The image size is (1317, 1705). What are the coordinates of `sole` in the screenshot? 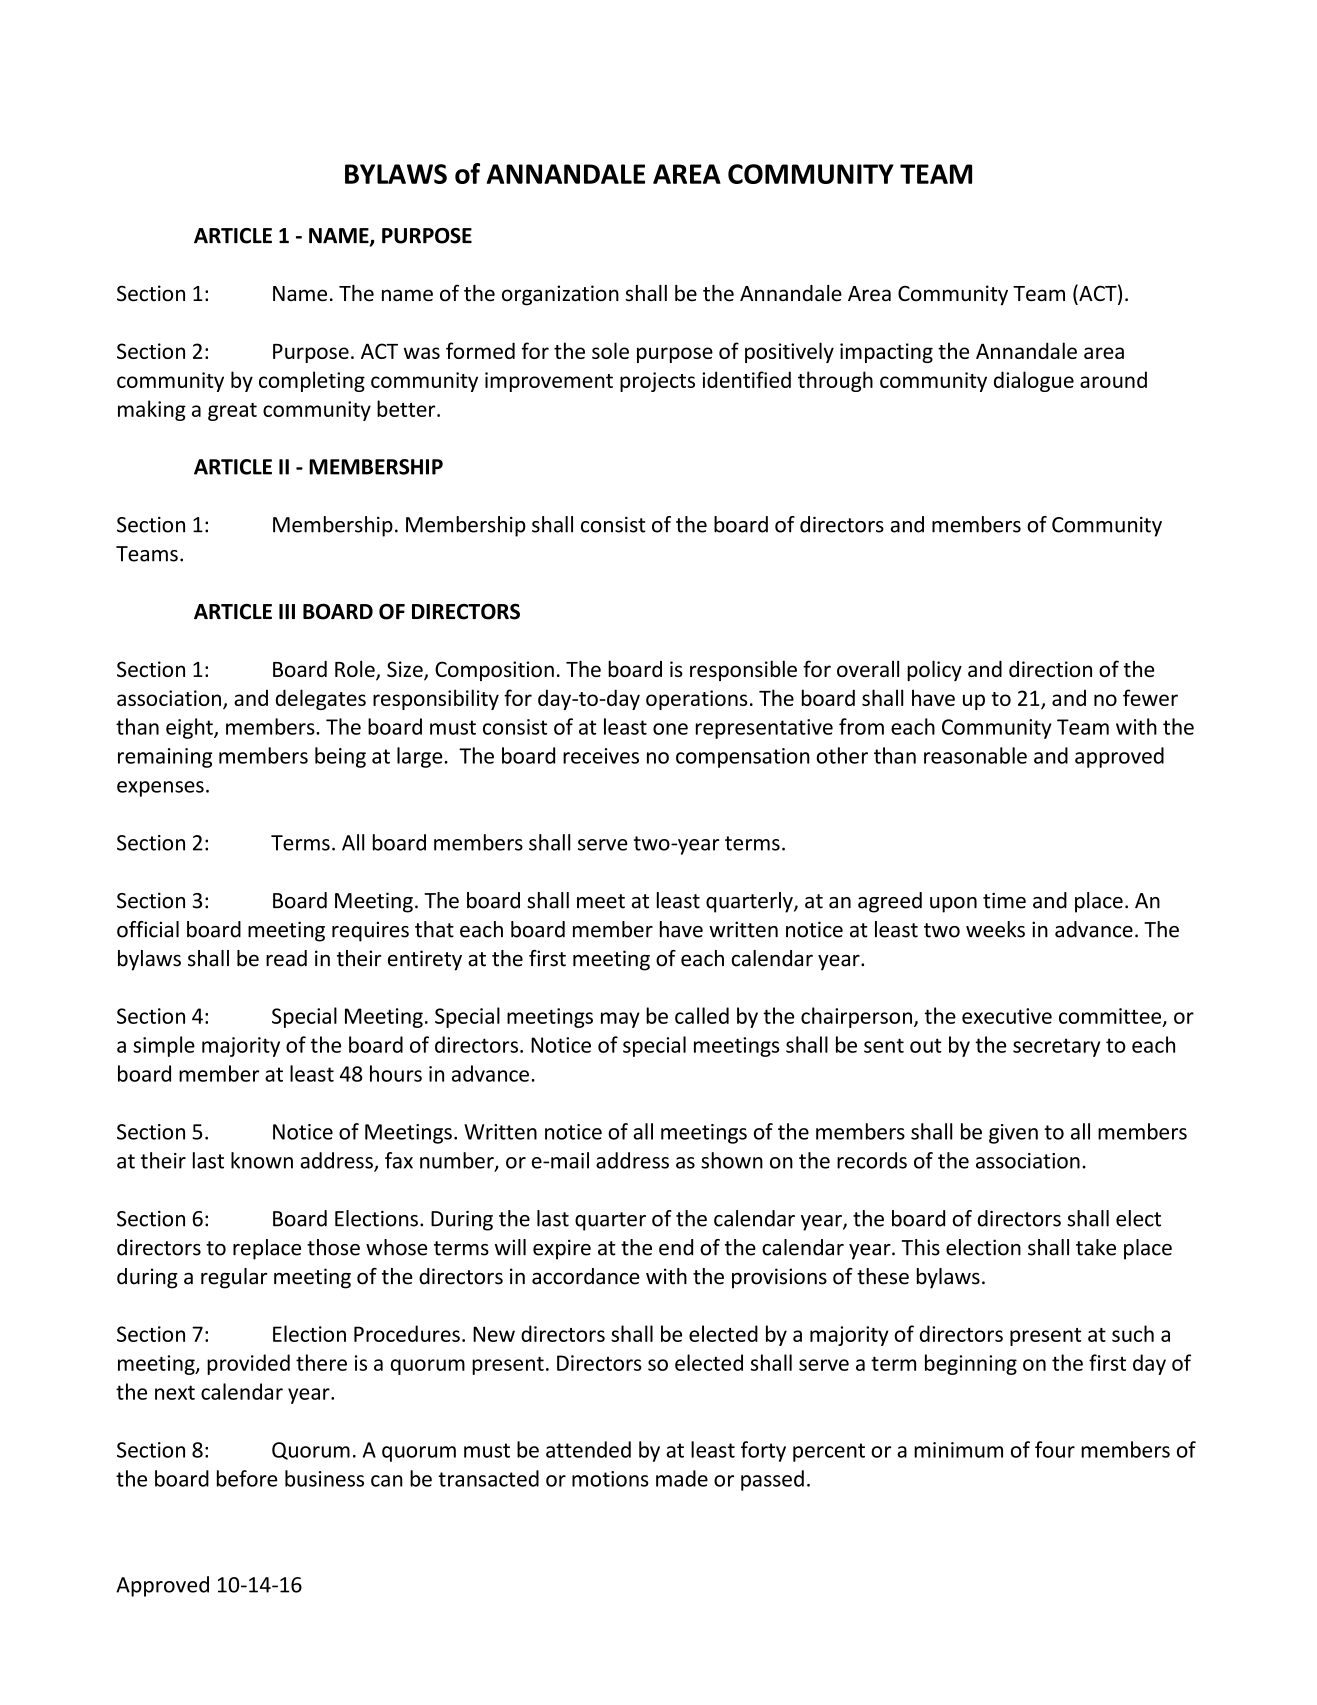 It's located at (610, 350).
